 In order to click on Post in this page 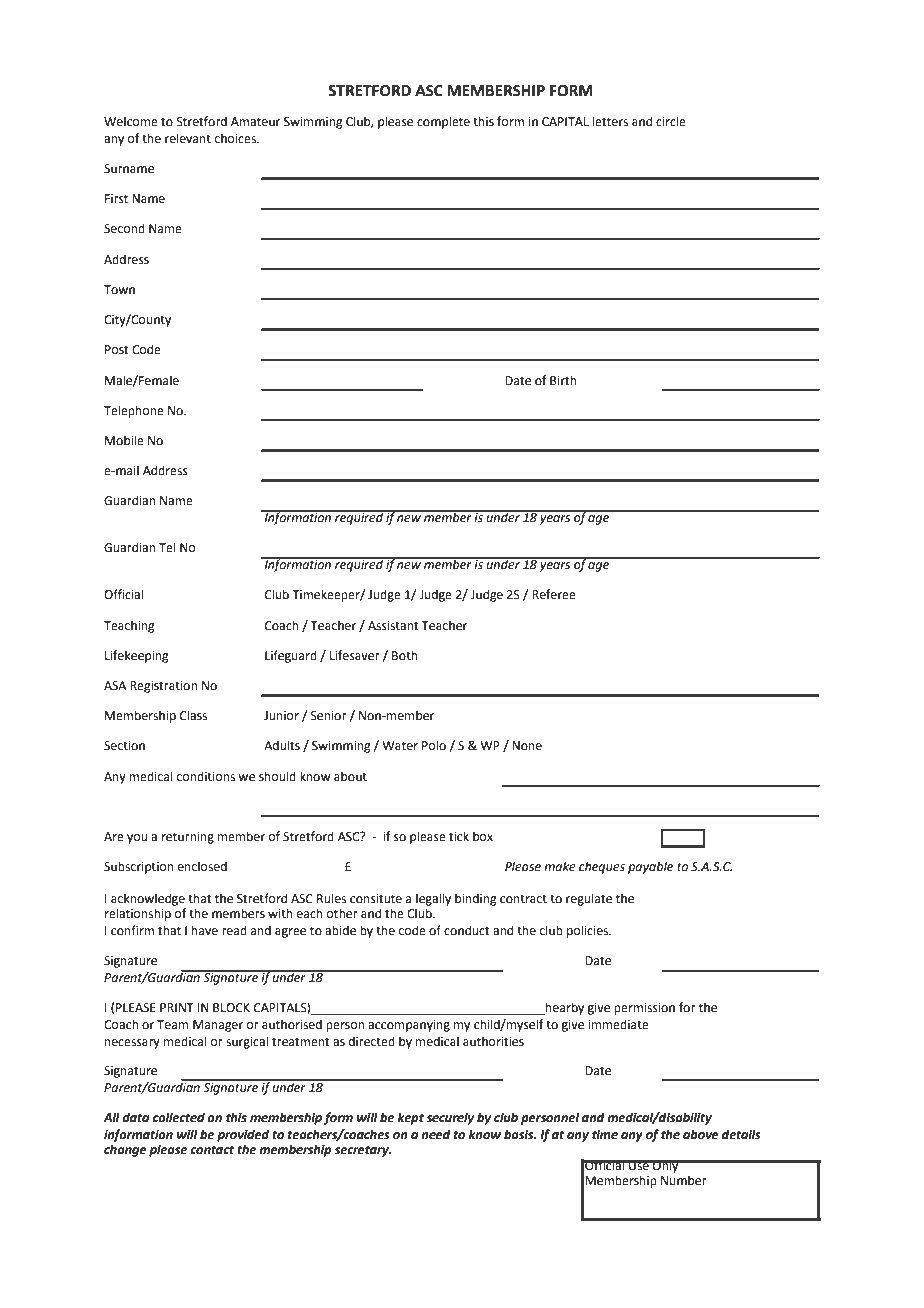, I will do `click(117, 350)`.
